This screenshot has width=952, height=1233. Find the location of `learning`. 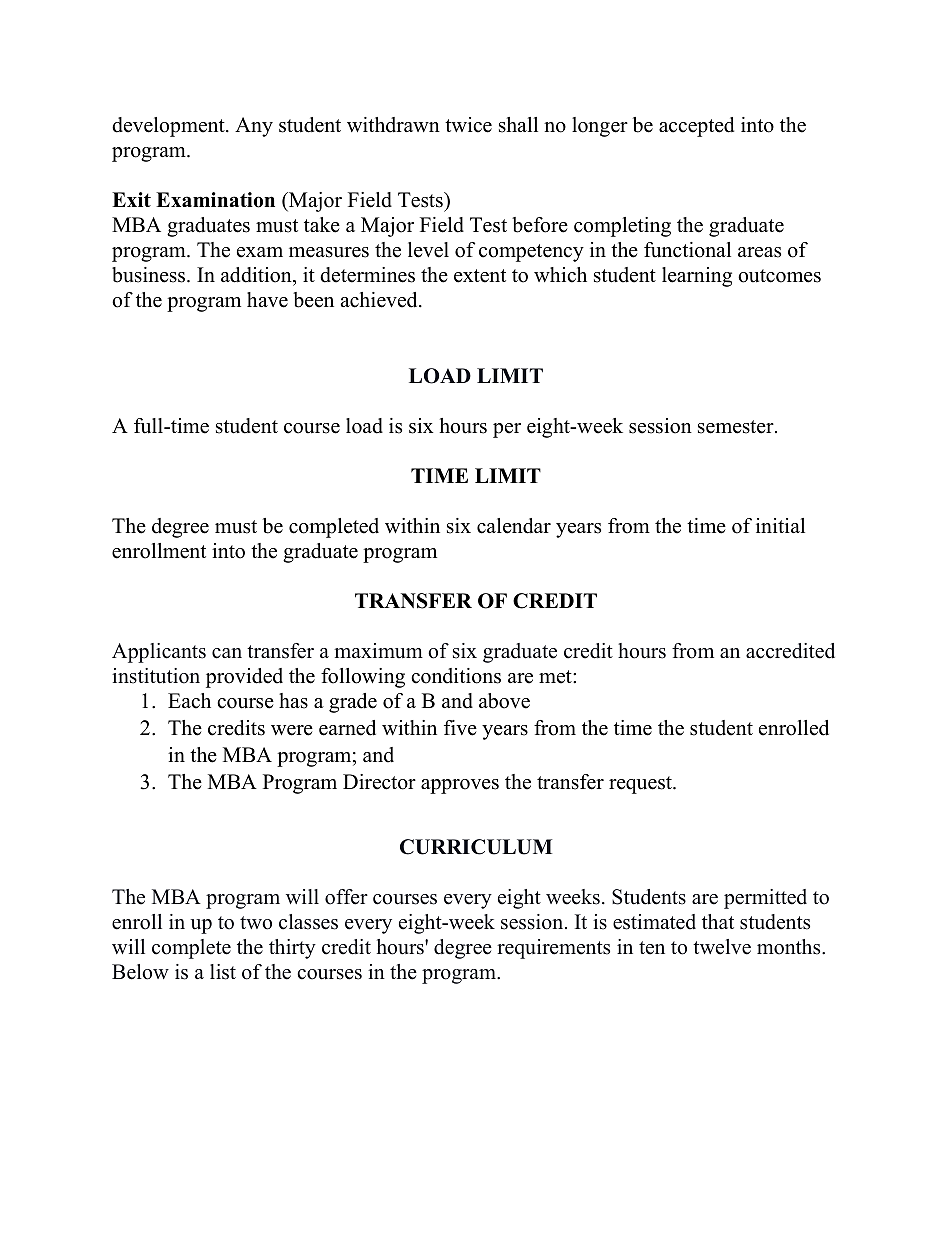

learning is located at coordinates (697, 277).
